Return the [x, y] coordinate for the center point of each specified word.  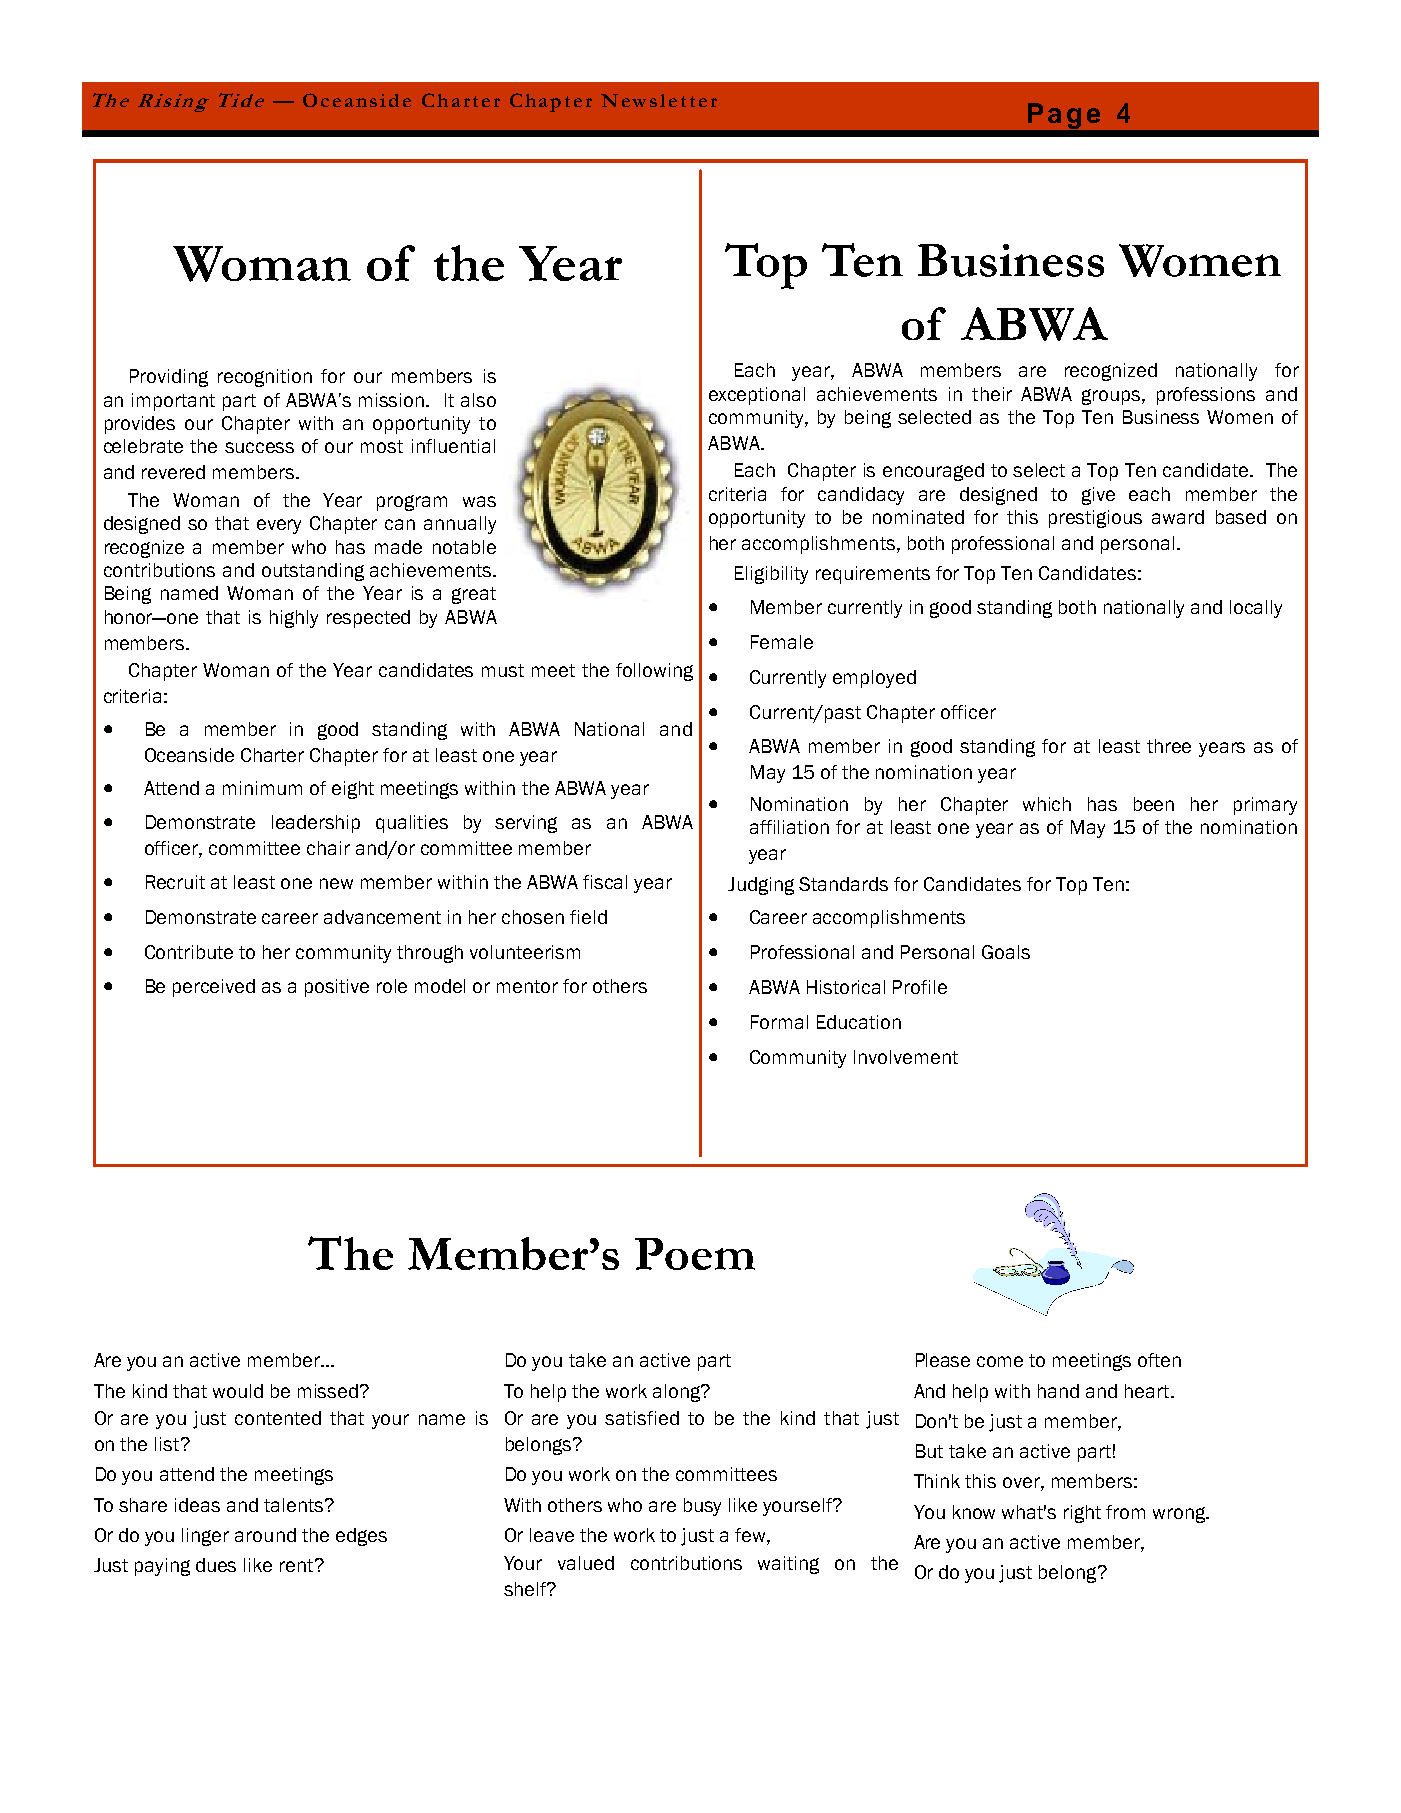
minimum [262, 788]
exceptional [757, 396]
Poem [695, 1254]
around [265, 1535]
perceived [214, 988]
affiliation [789, 827]
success [259, 447]
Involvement [906, 1057]
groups [1112, 397]
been [1154, 804]
